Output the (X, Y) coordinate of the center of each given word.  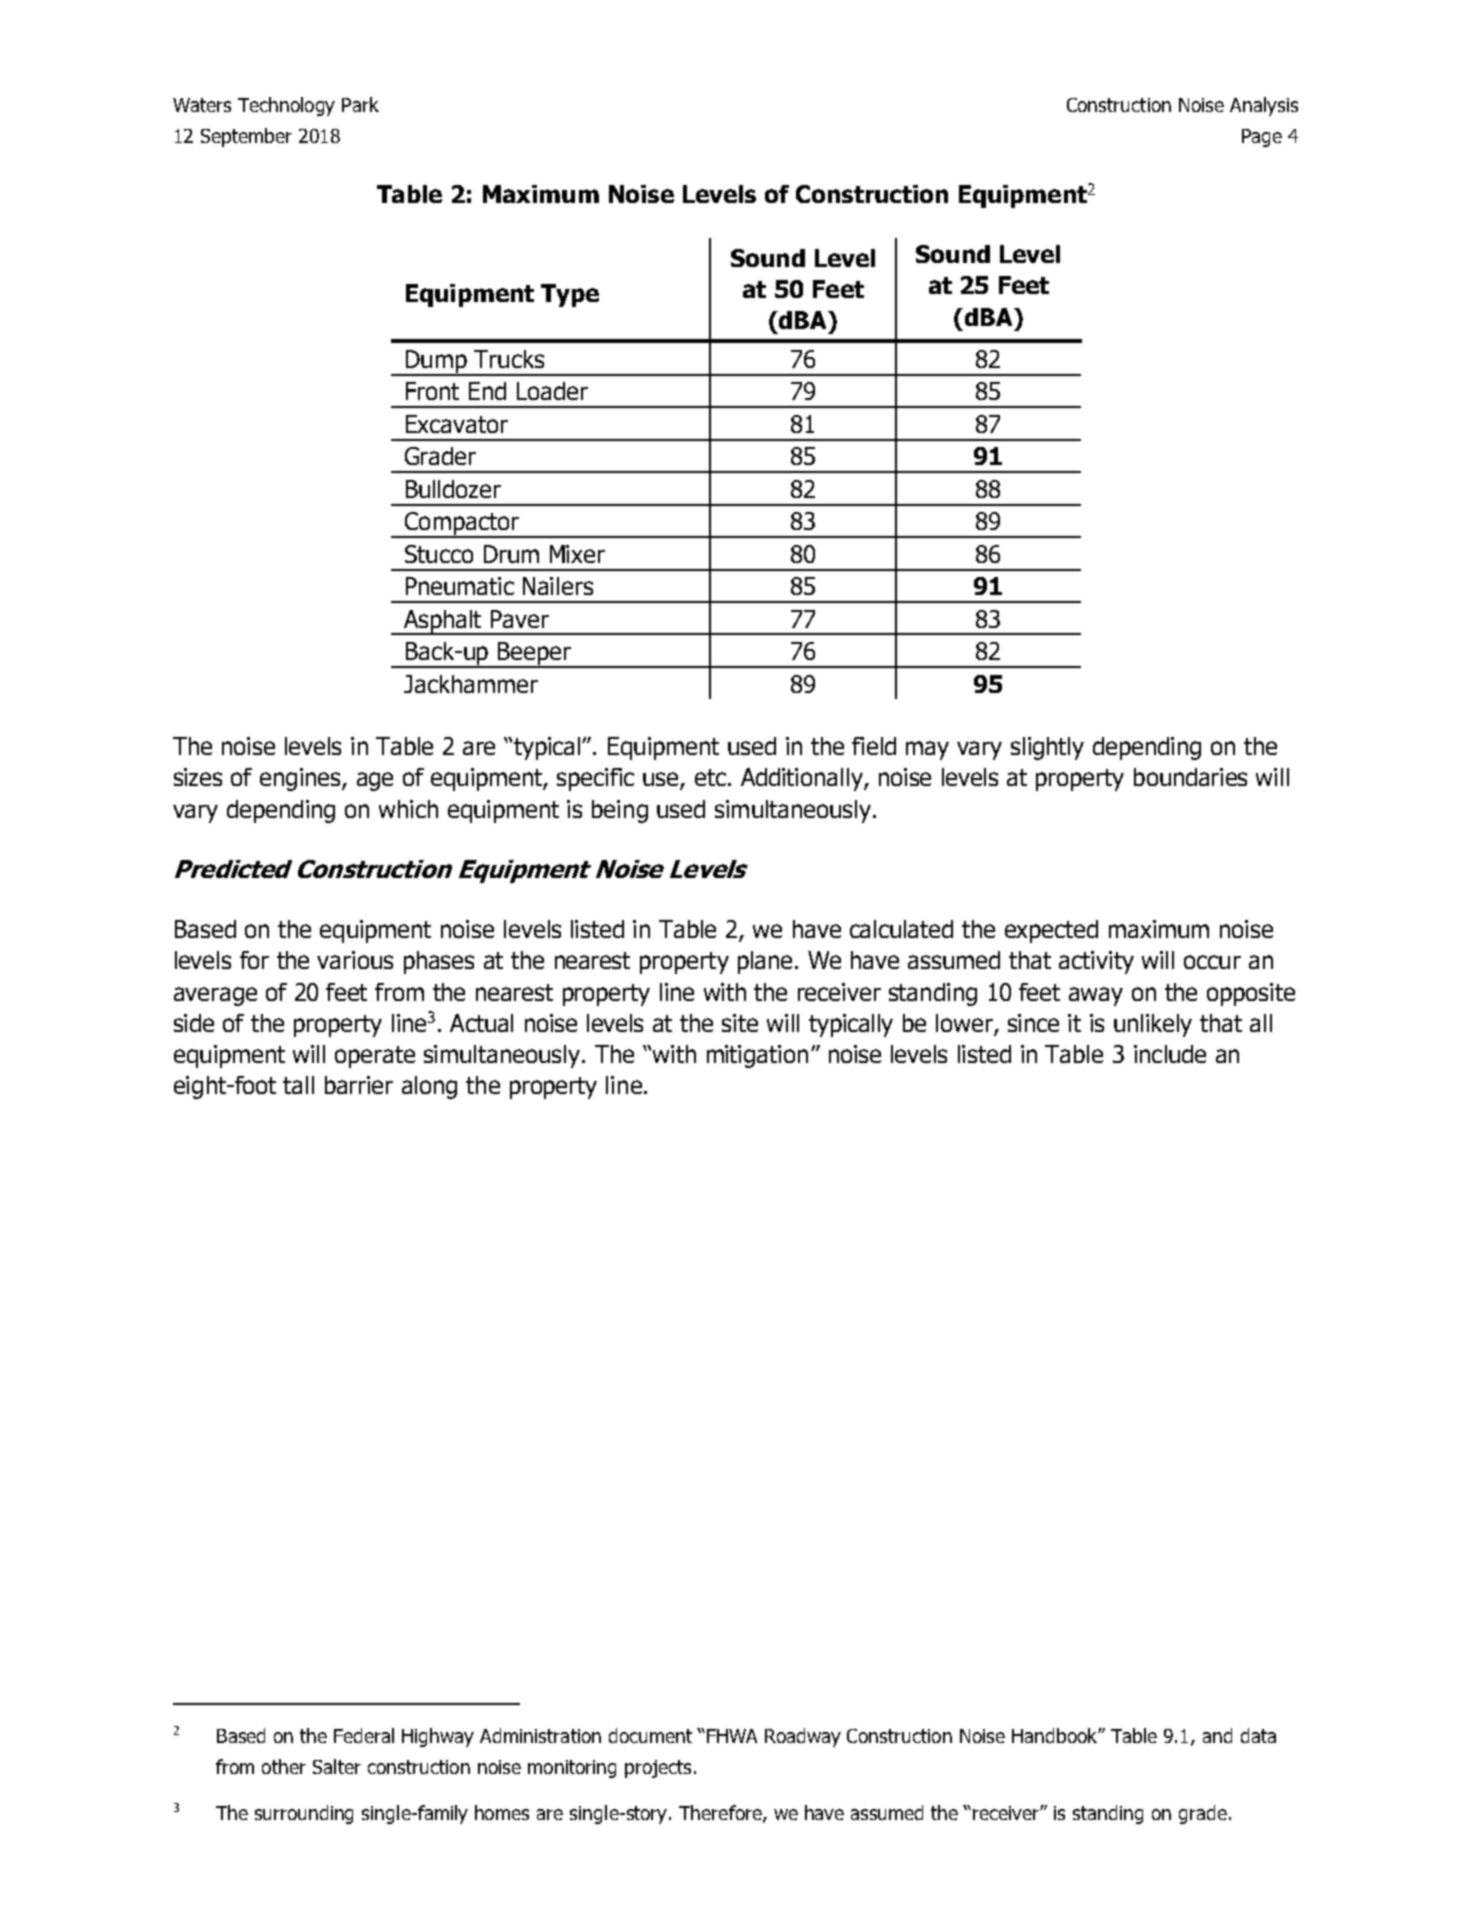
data (1258, 1735)
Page (1262, 138)
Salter (337, 1766)
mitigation (757, 1056)
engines (301, 779)
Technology (286, 106)
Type (570, 295)
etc (710, 777)
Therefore (721, 1813)
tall (298, 1085)
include (1170, 1054)
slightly (1047, 748)
